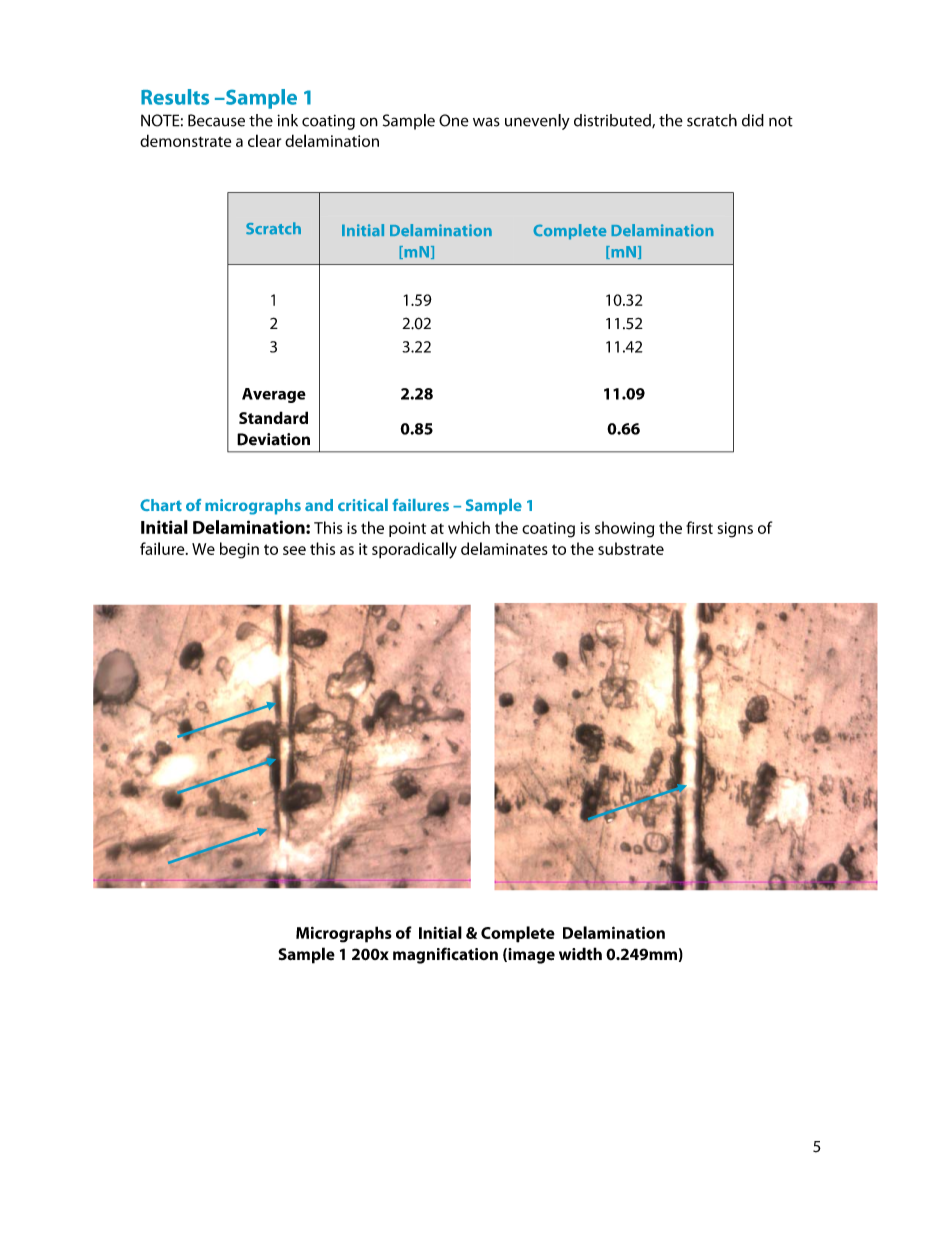  What do you see at coordinates (414, 550) in the page?
I see `sporadically` at bounding box center [414, 550].
